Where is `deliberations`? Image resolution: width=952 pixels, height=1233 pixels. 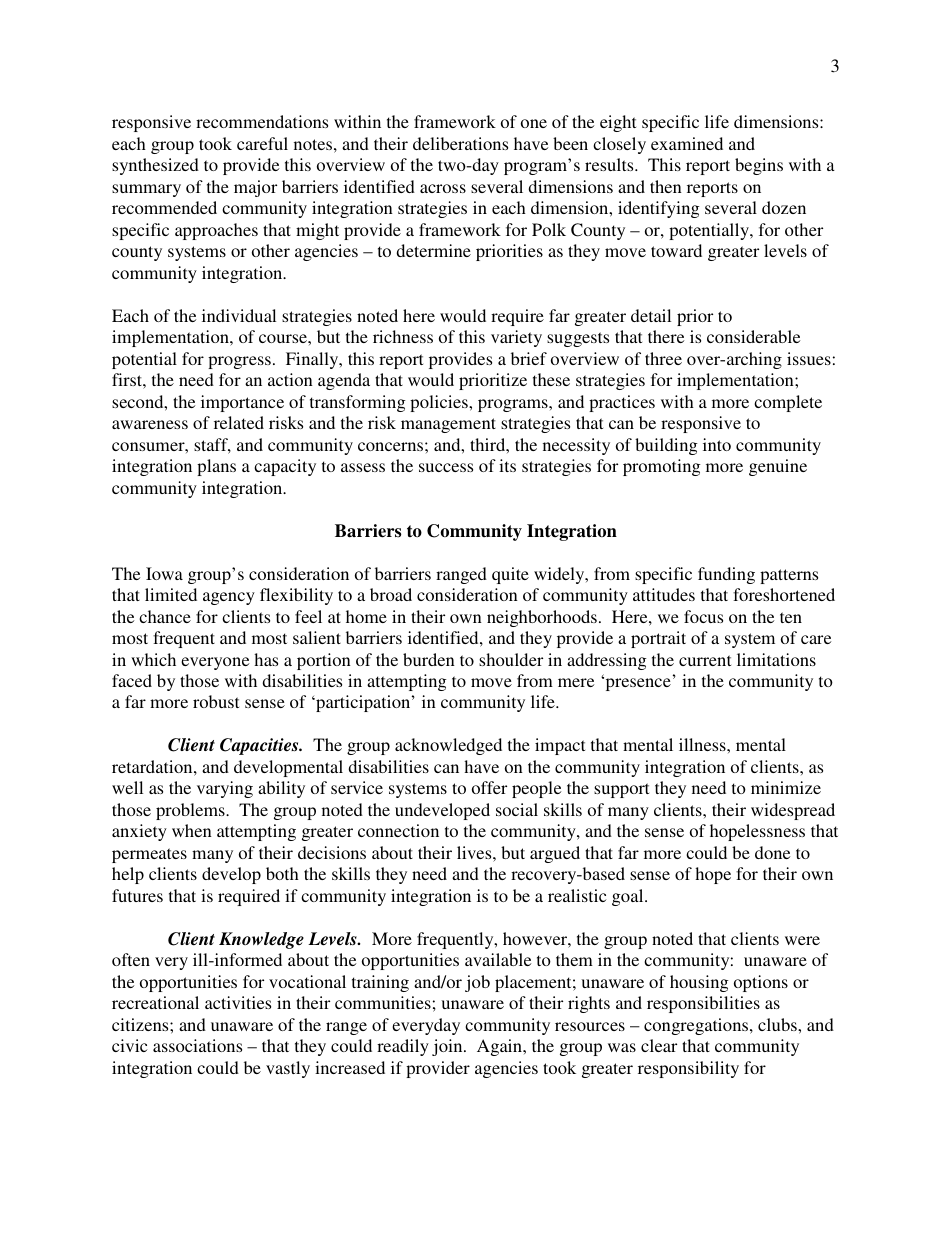
deliberations is located at coordinates (460, 143).
